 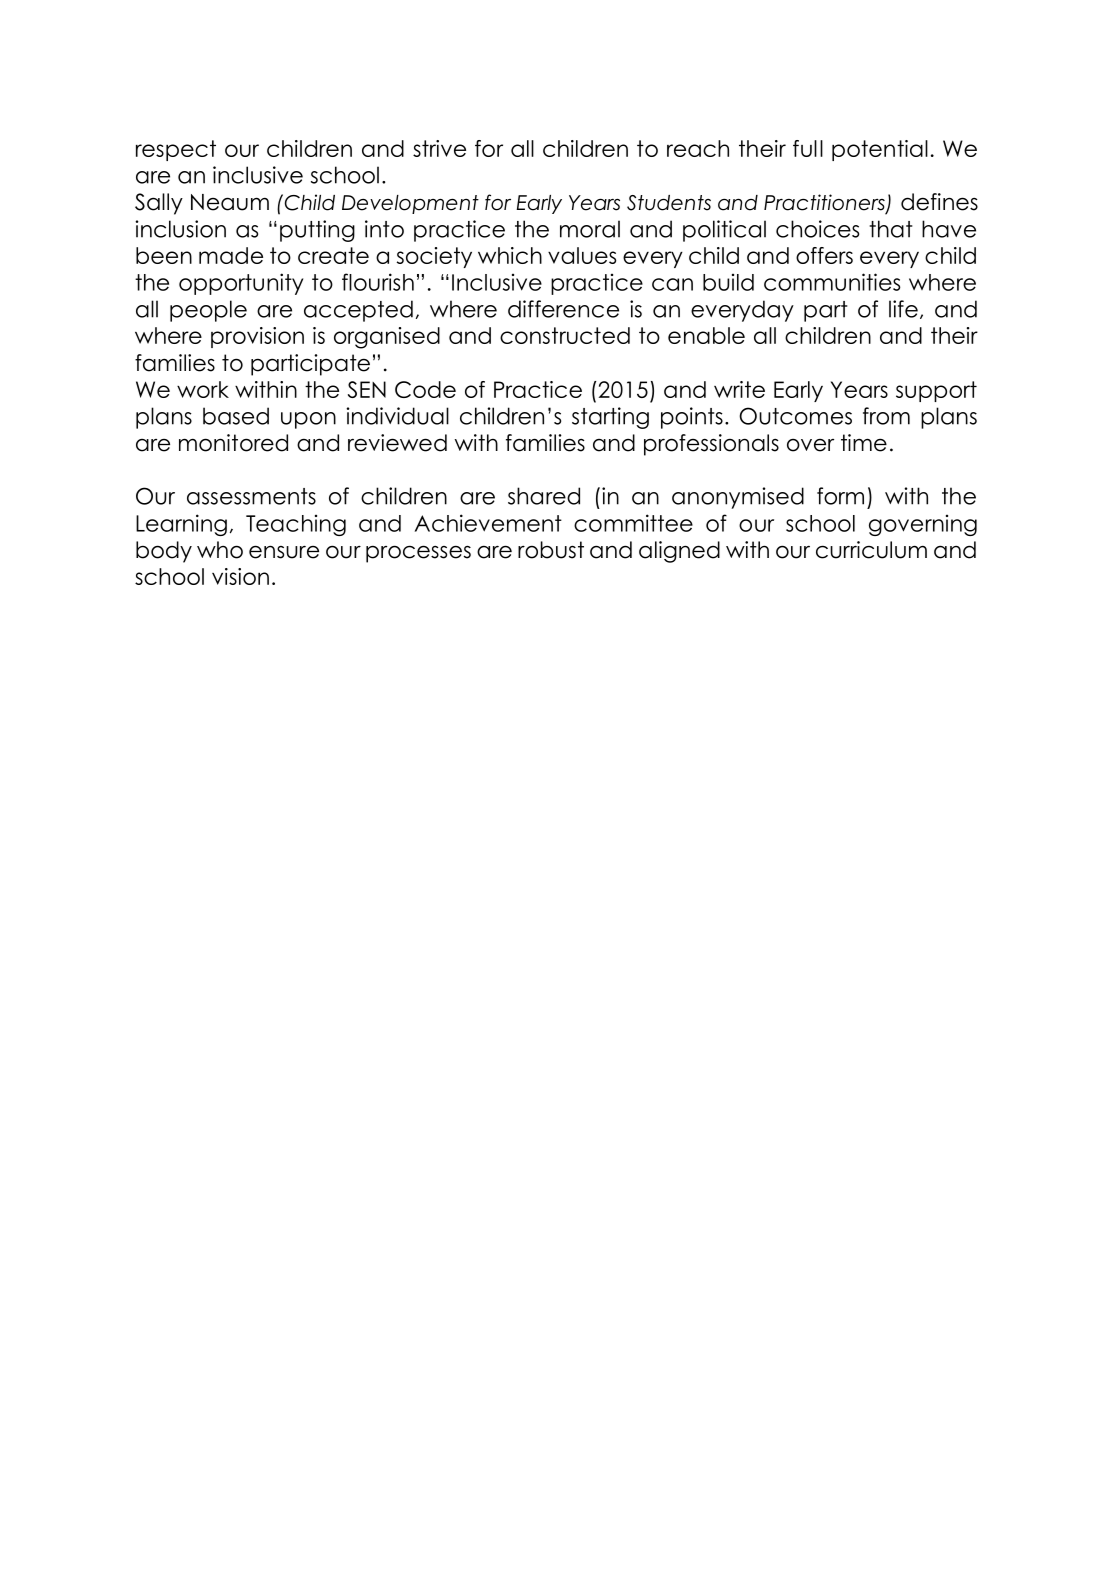 I want to click on who, so click(x=220, y=550).
